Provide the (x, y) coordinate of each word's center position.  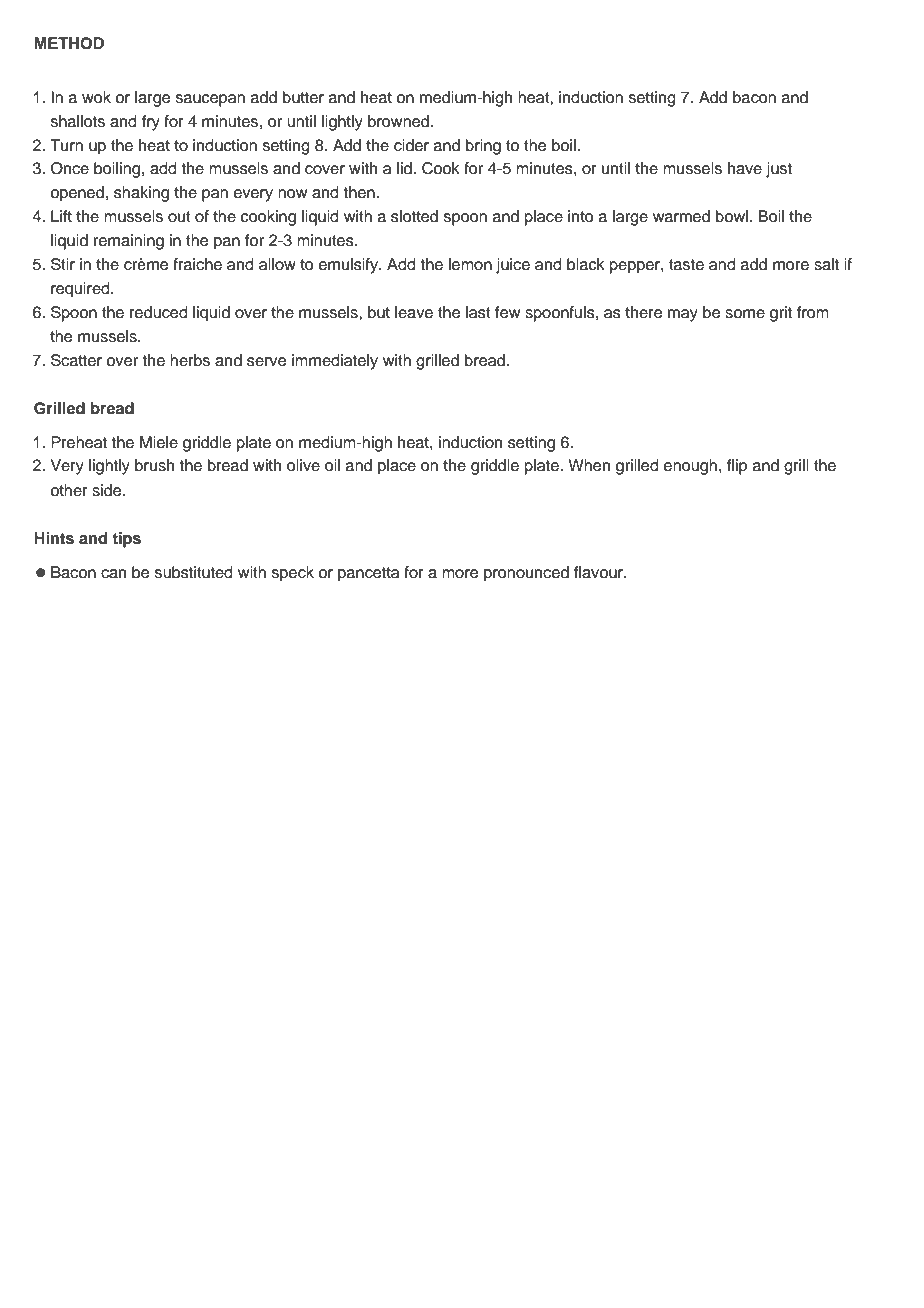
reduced (159, 312)
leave (414, 312)
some (745, 314)
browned (398, 121)
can (113, 574)
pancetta (368, 574)
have (745, 168)
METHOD (69, 43)
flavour (599, 572)
